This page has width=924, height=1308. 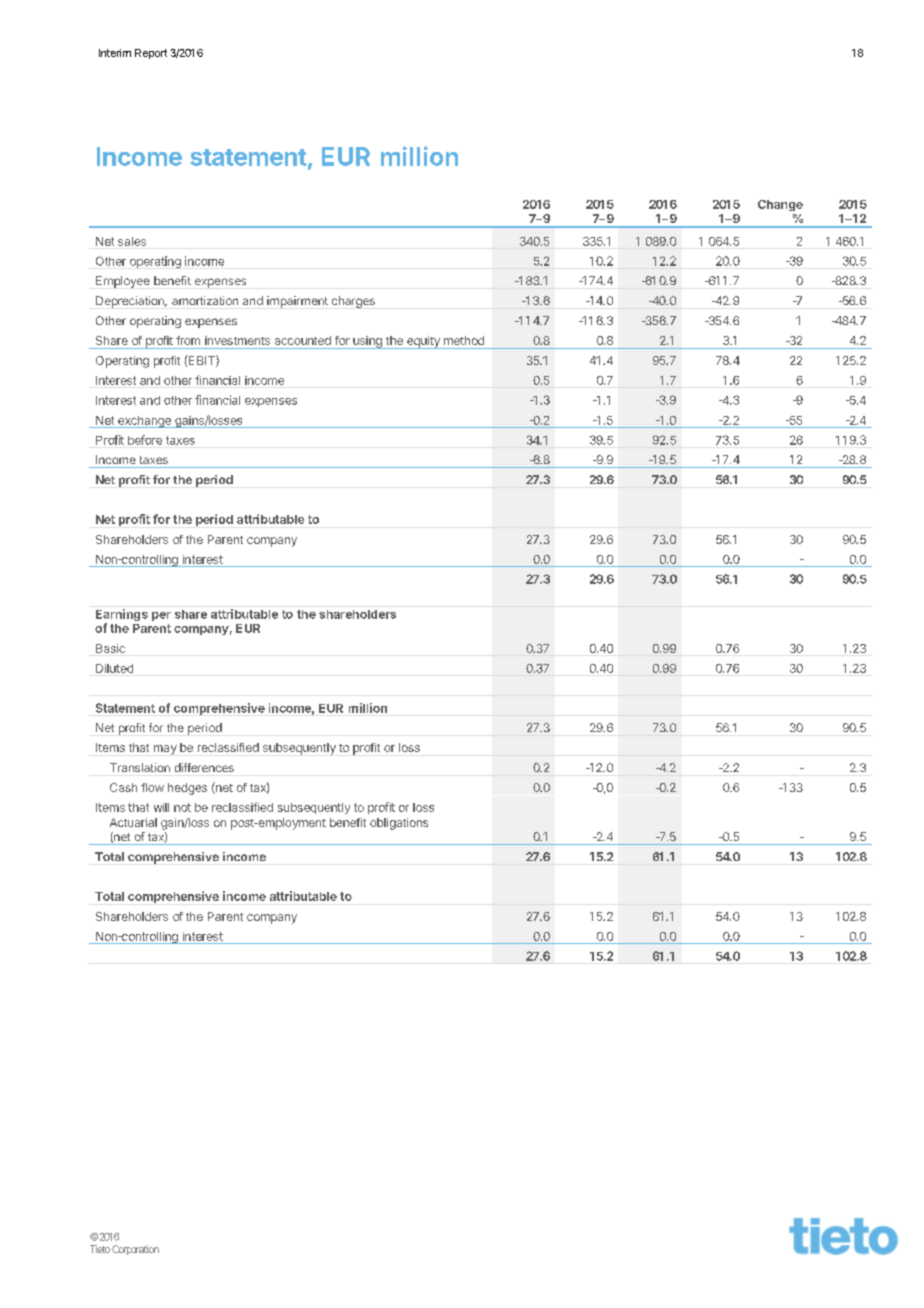 I want to click on obligations, so click(x=399, y=824).
